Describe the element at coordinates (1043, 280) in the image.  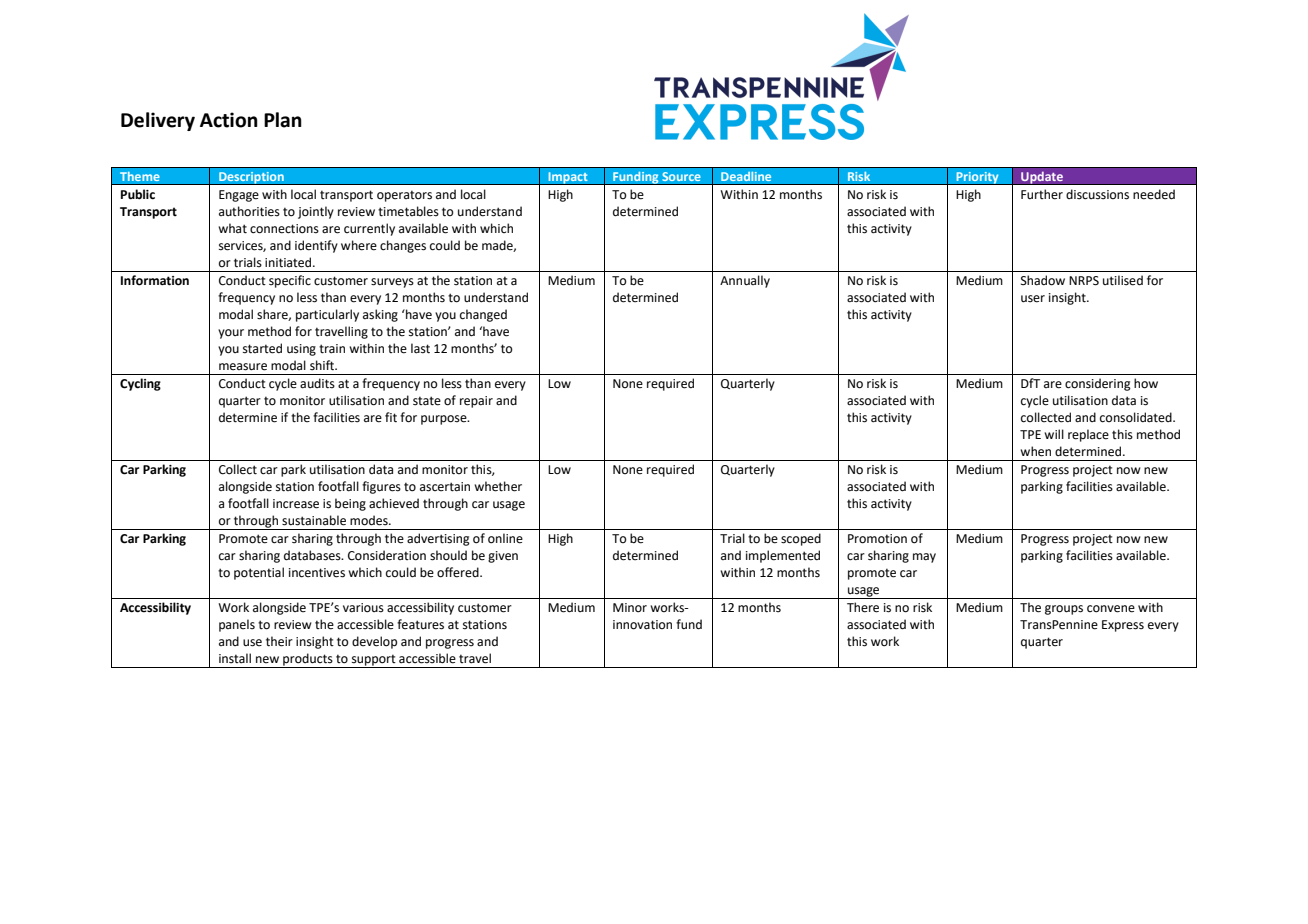
I see `Shadow` at that location.
